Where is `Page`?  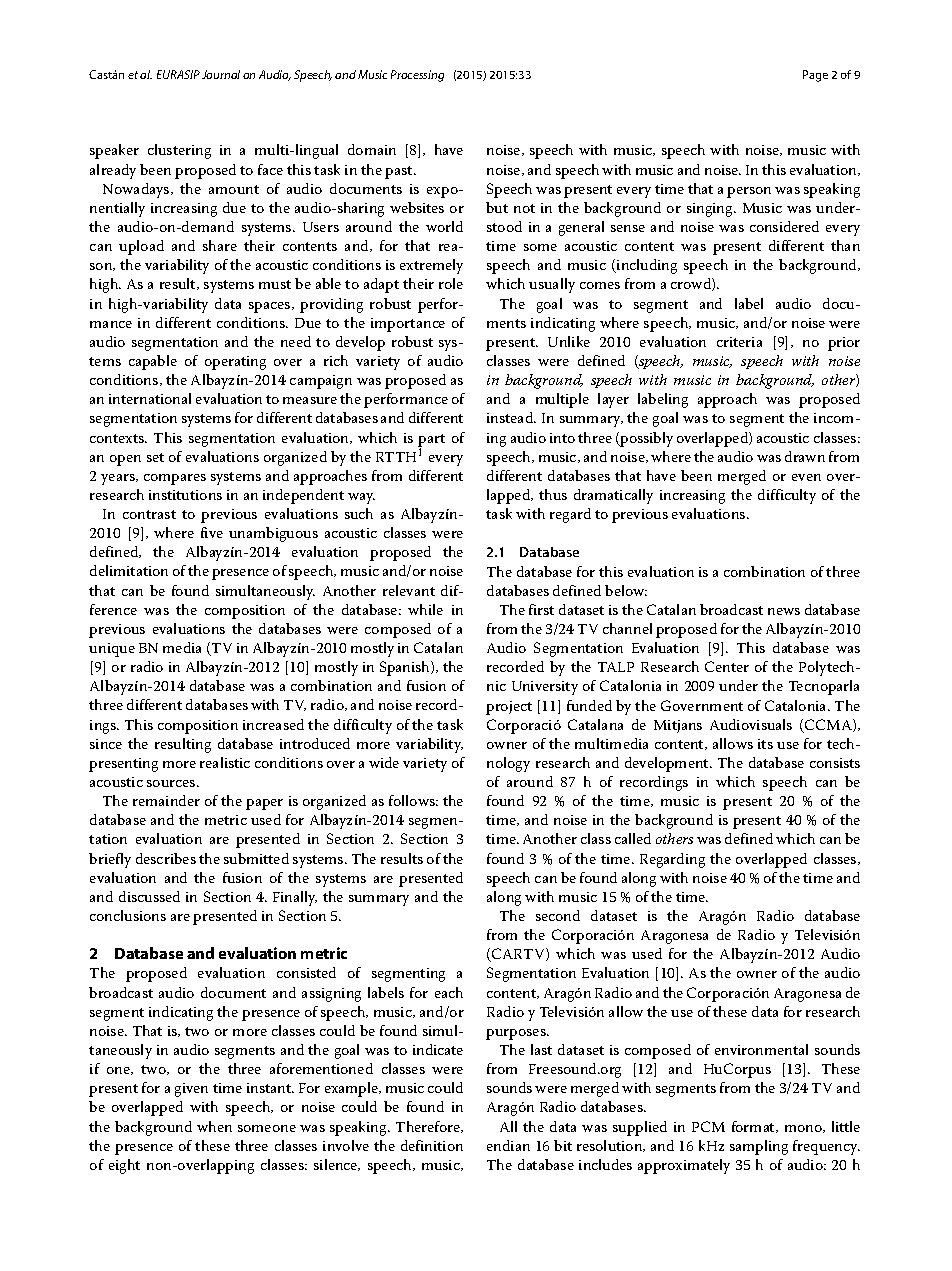 Page is located at coordinates (815, 76).
